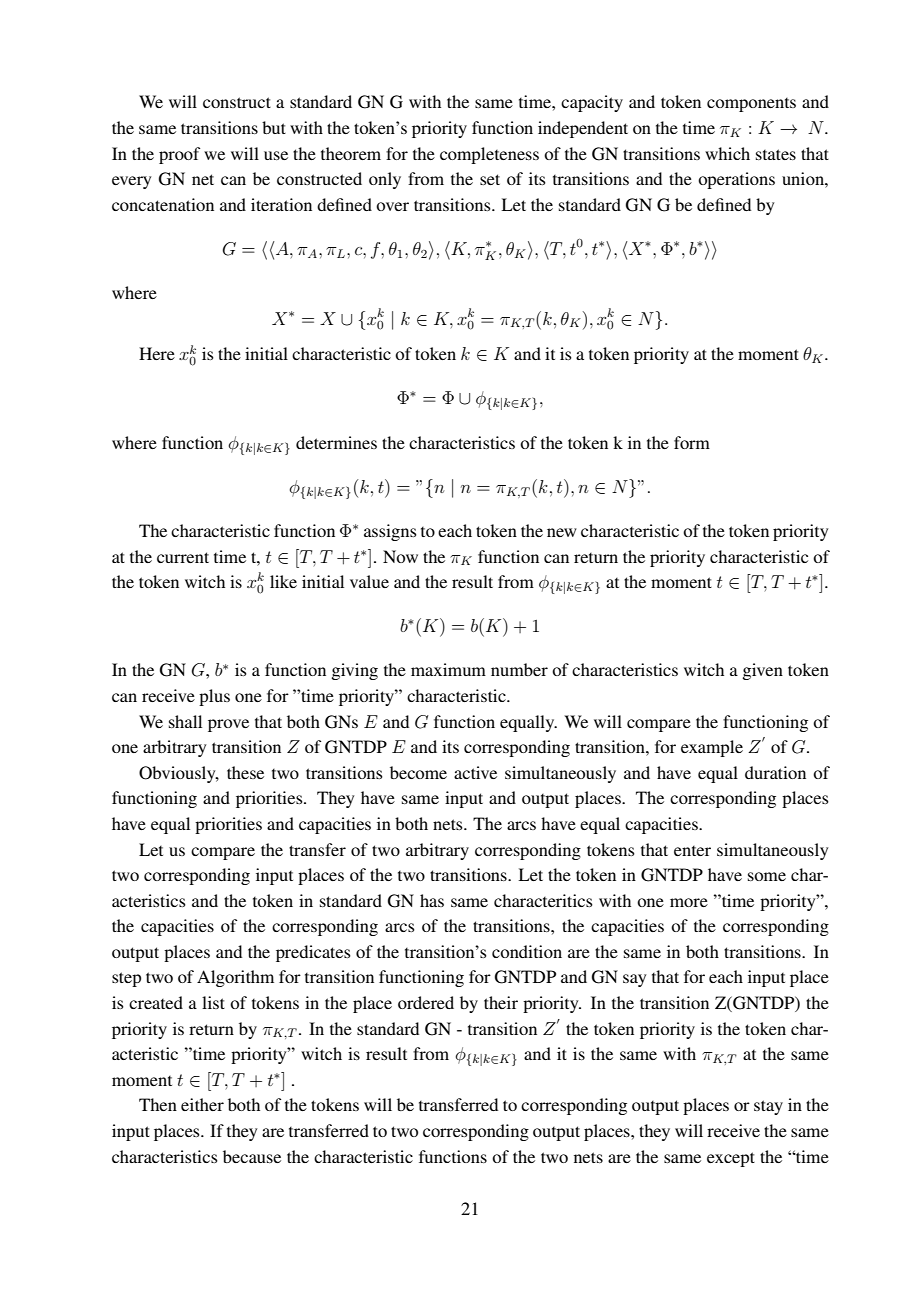 Image resolution: width=924 pixels, height=1308 pixels. What do you see at coordinates (692, 442) in the document?
I see `form` at bounding box center [692, 442].
